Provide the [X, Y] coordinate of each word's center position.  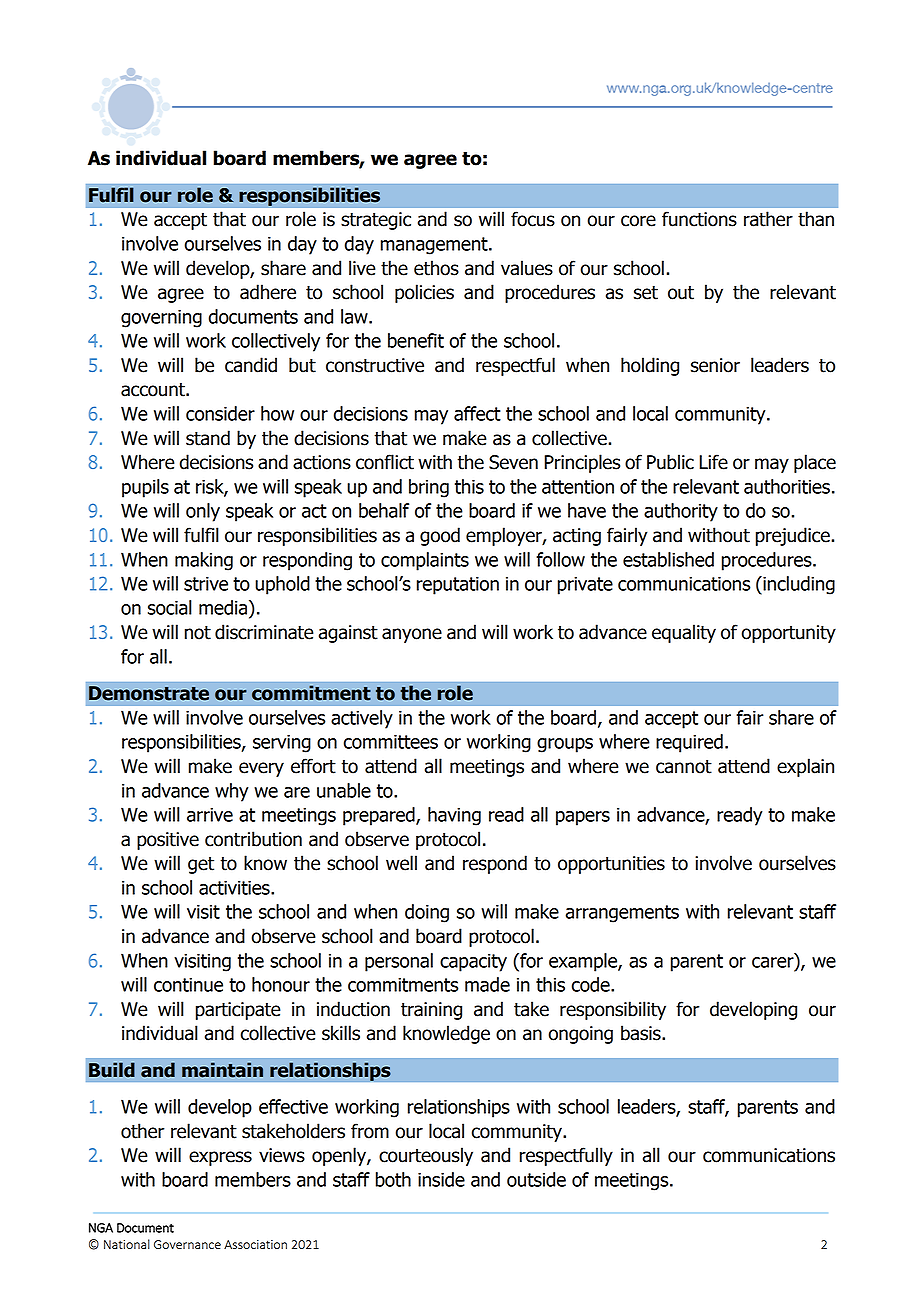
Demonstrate [149, 693]
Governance [187, 1244]
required [689, 743]
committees [391, 741]
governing [161, 318]
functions [699, 219]
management [435, 246]
